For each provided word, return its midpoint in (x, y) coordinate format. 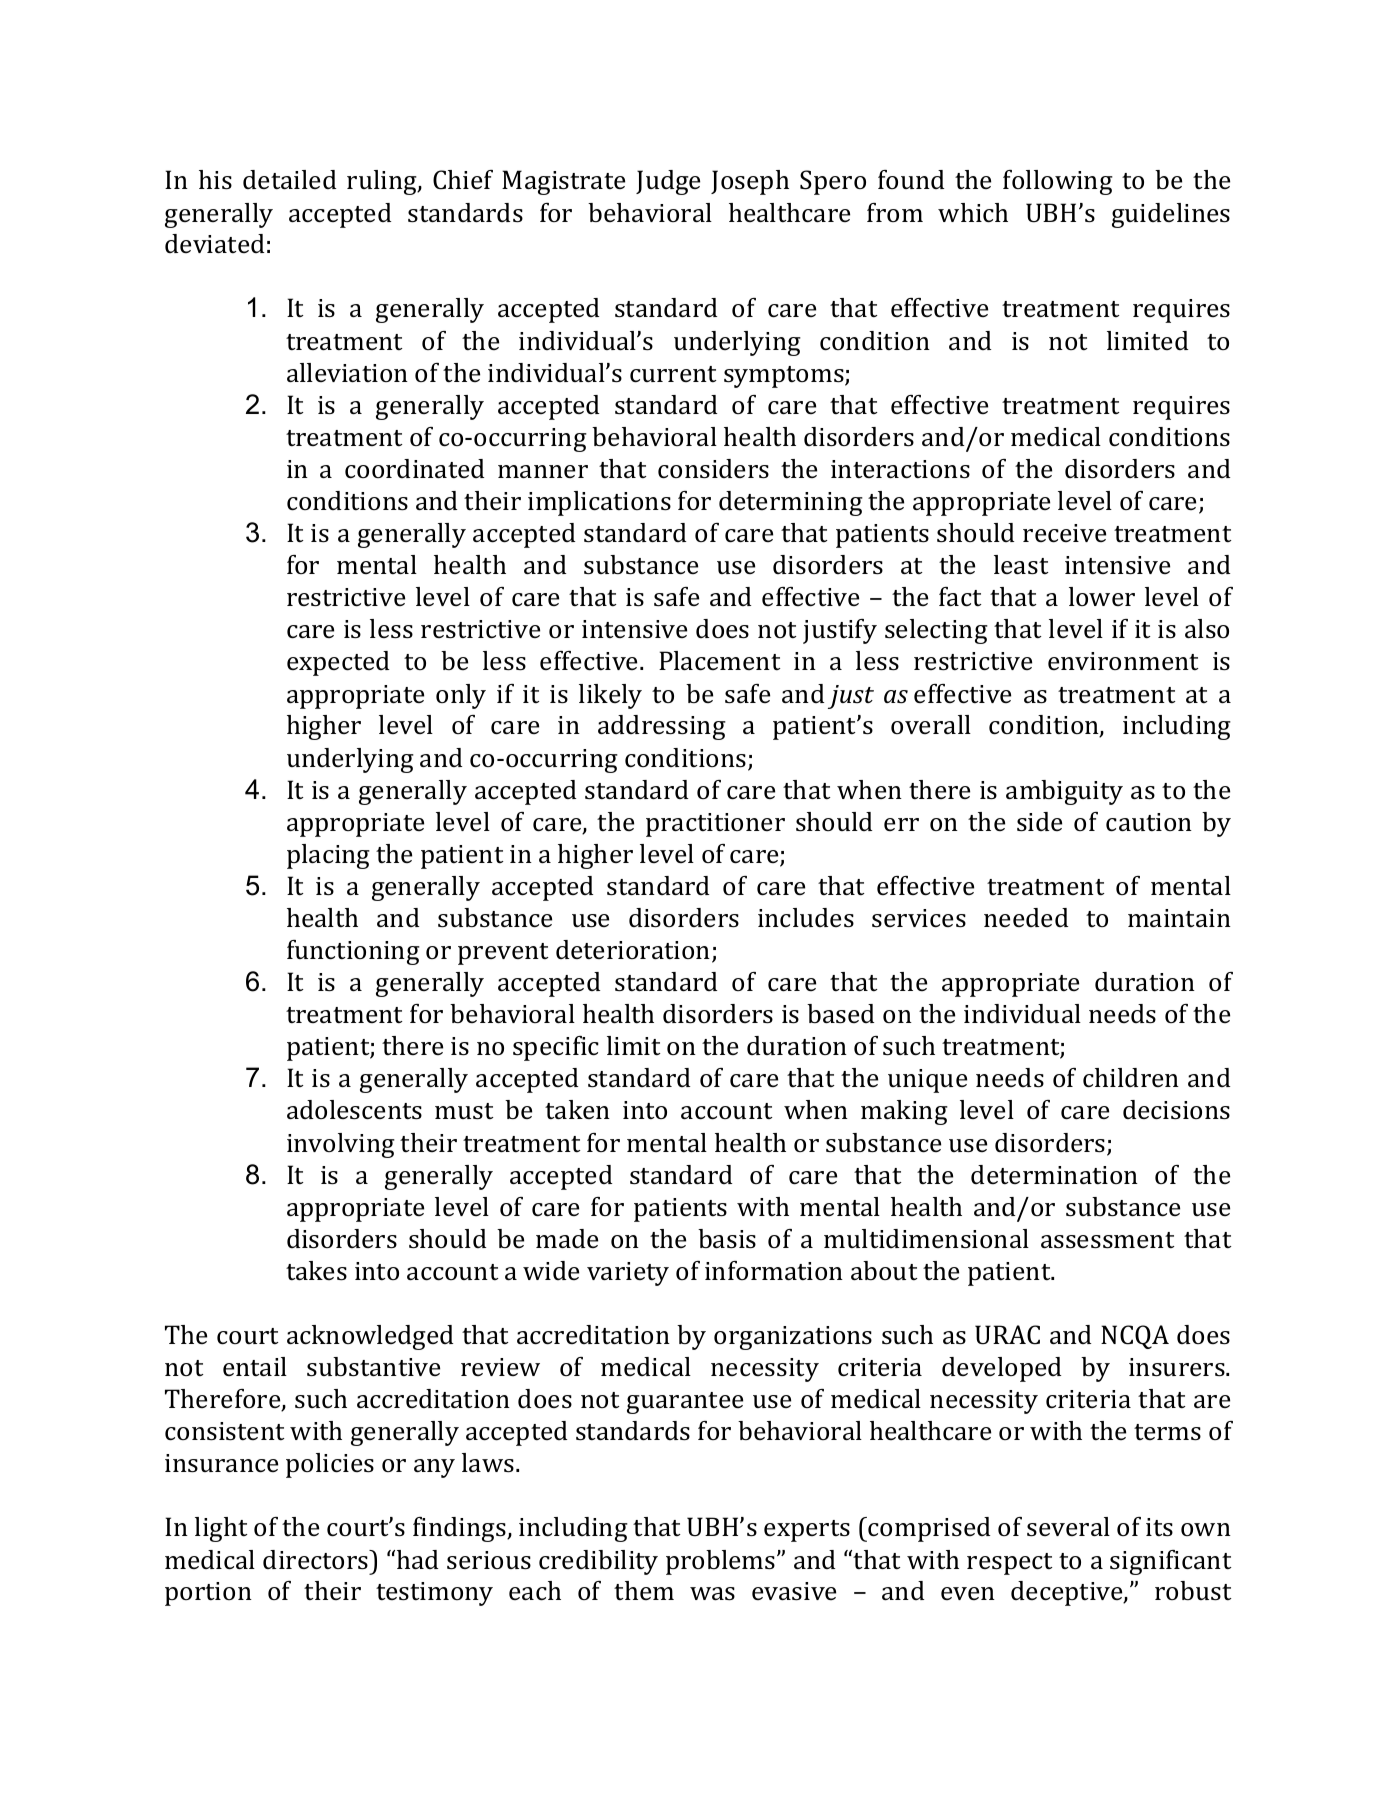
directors (316, 1560)
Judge (668, 182)
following (1058, 182)
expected (338, 663)
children (1131, 1078)
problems (722, 1562)
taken (577, 1110)
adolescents (354, 1110)
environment (1123, 661)
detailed (289, 180)
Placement (720, 661)
